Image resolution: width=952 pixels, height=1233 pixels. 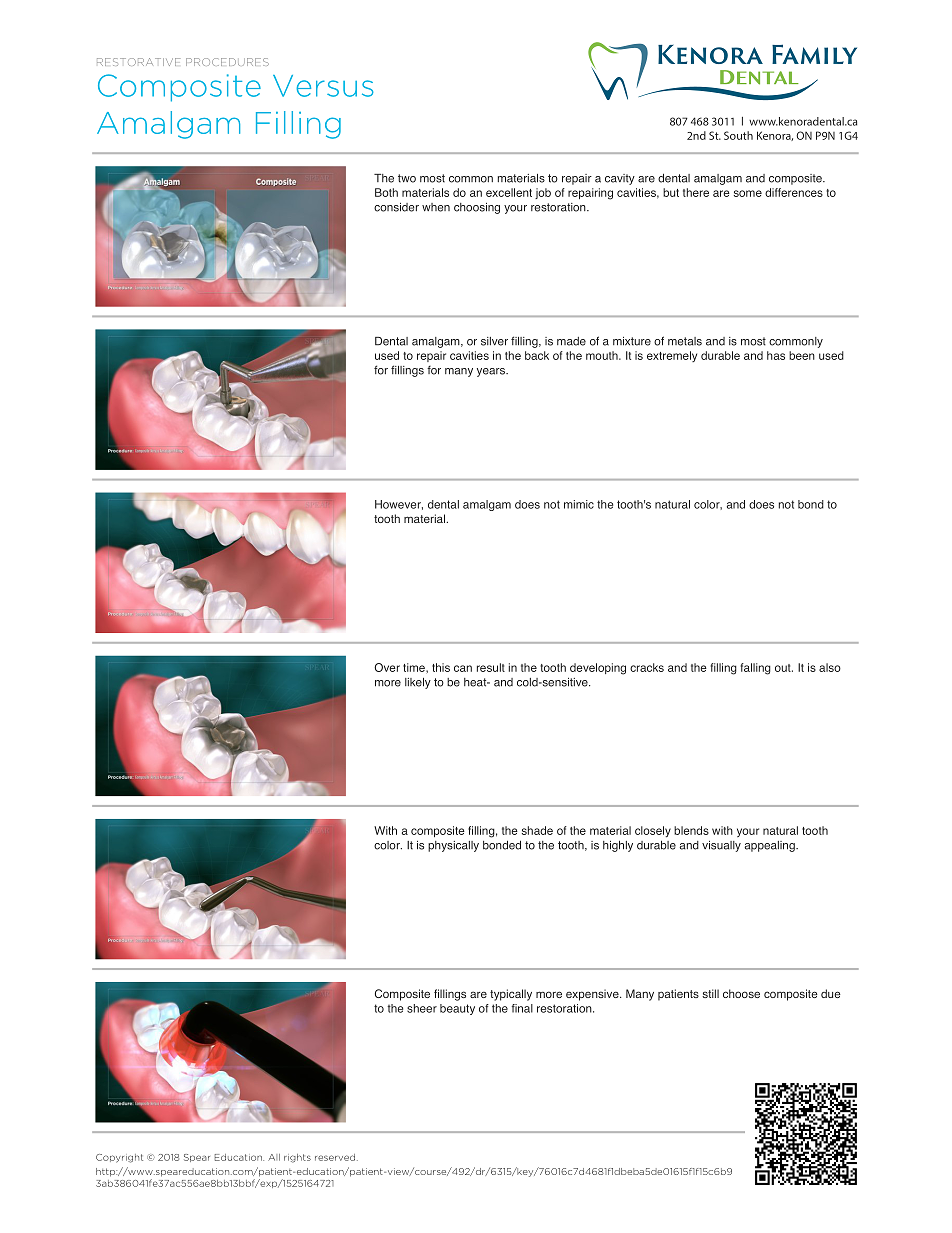 What do you see at coordinates (492, 372) in the screenshot?
I see `years` at bounding box center [492, 372].
